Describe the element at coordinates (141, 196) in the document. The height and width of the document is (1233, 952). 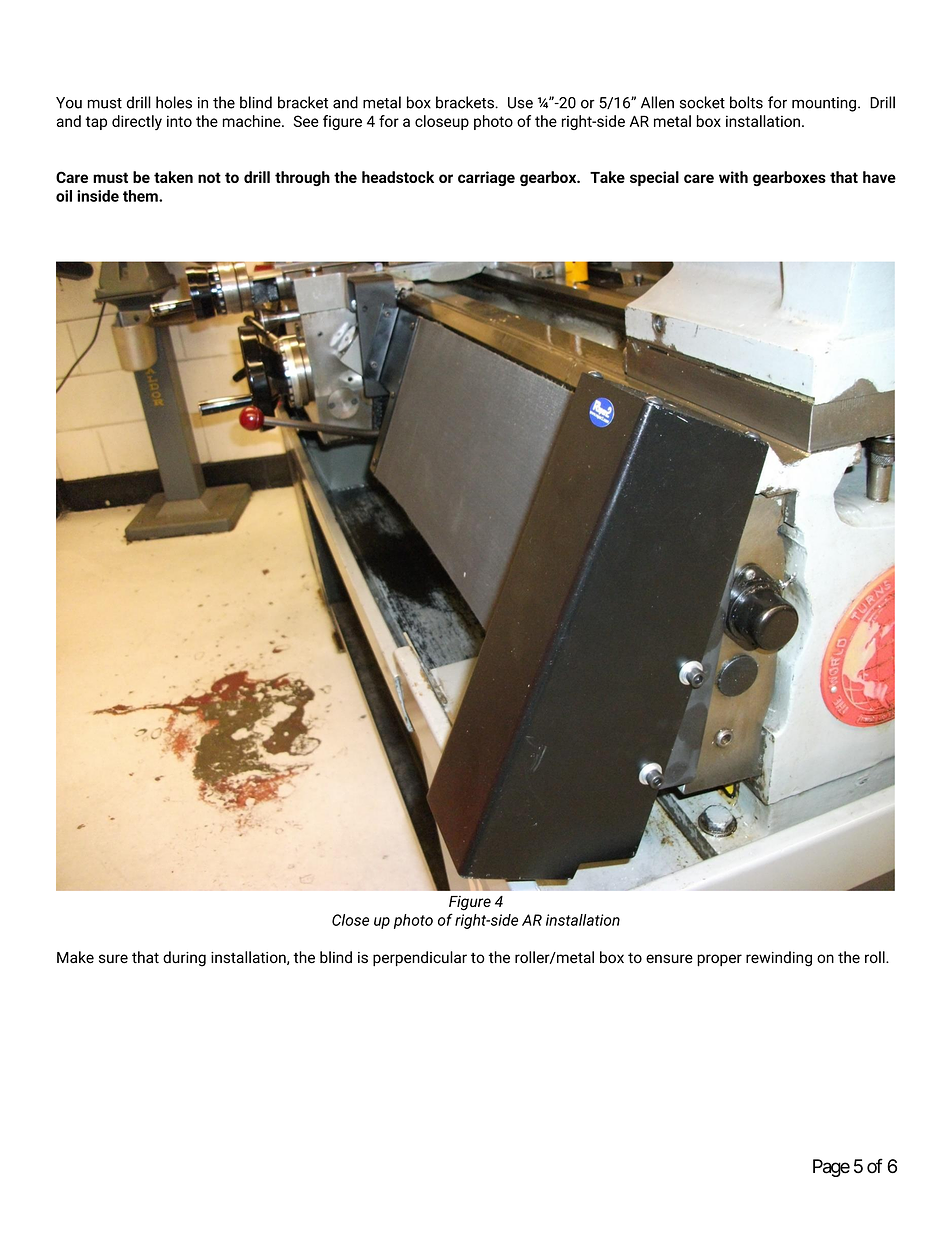
I see `them` at that location.
